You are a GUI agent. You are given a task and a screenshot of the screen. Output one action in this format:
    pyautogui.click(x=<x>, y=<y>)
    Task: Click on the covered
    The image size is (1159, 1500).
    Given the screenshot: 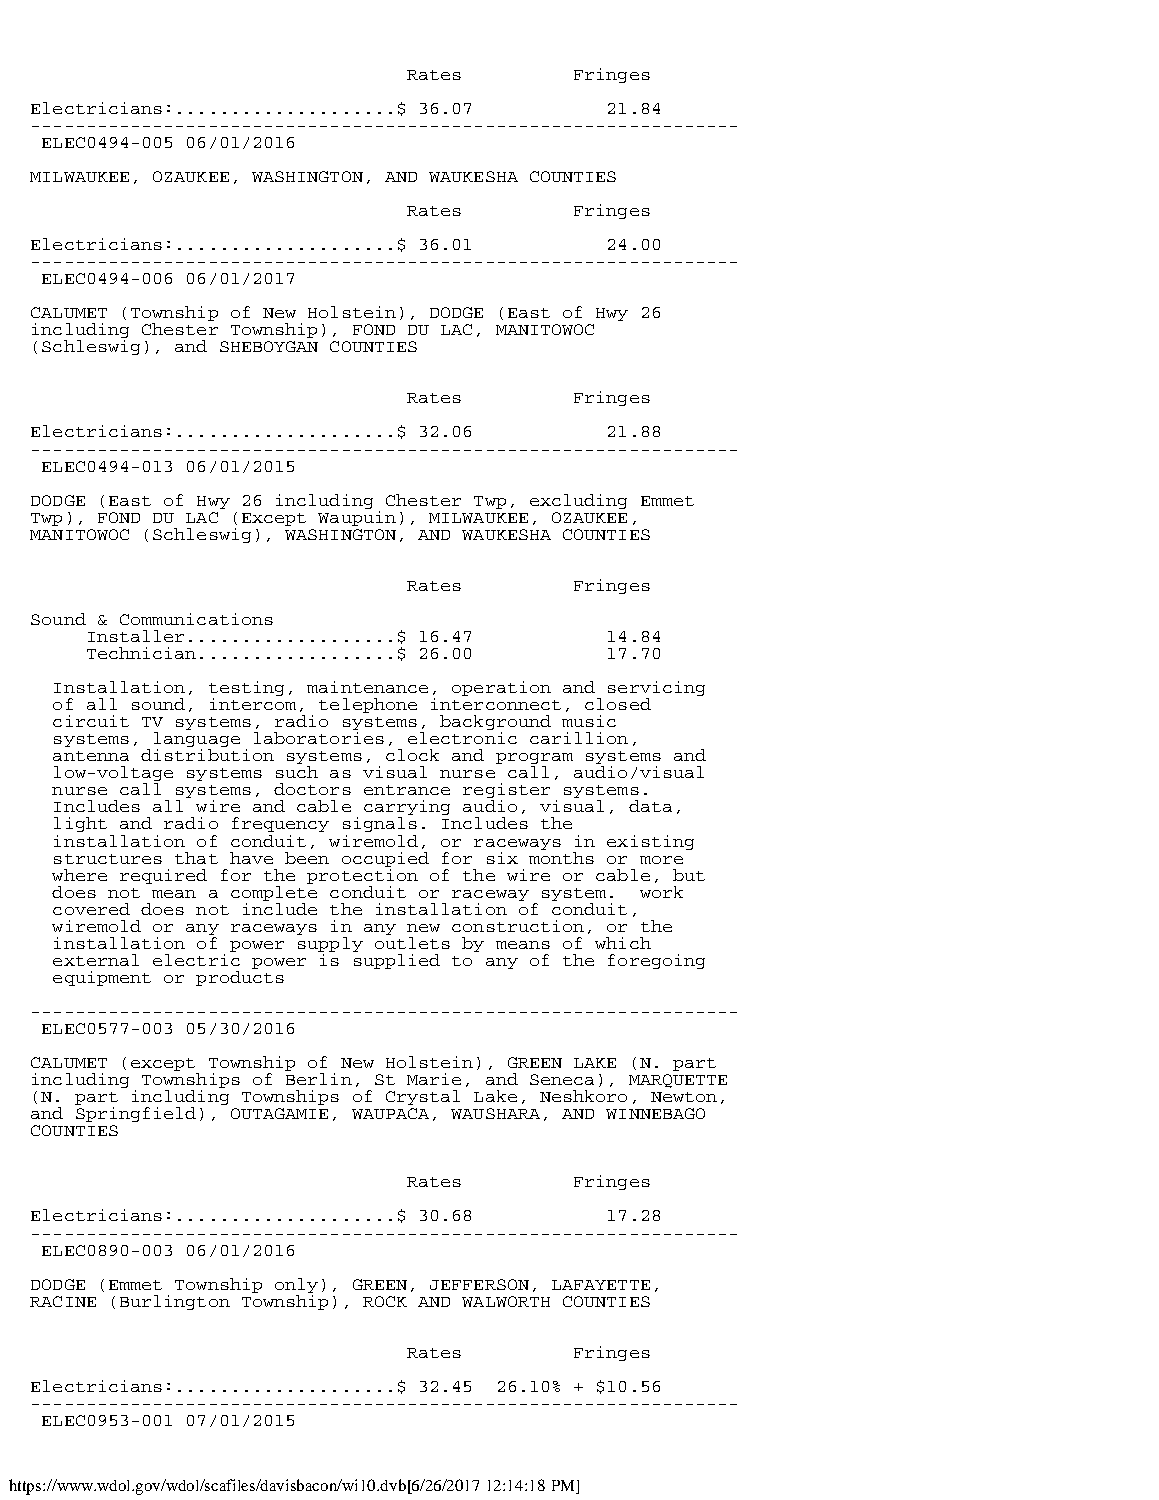 What is the action you would take?
    pyautogui.click(x=91, y=909)
